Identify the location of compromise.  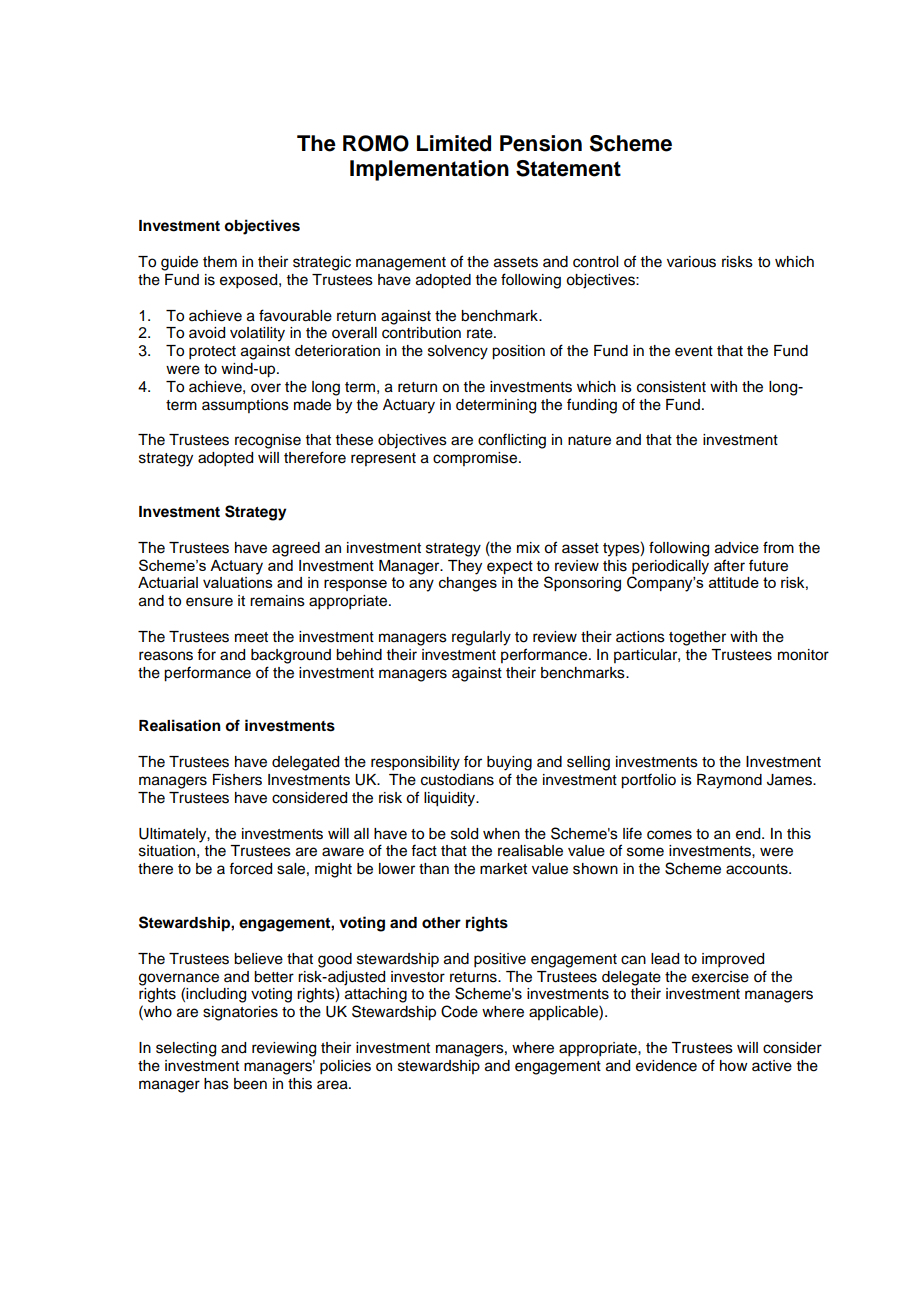
(476, 459).
